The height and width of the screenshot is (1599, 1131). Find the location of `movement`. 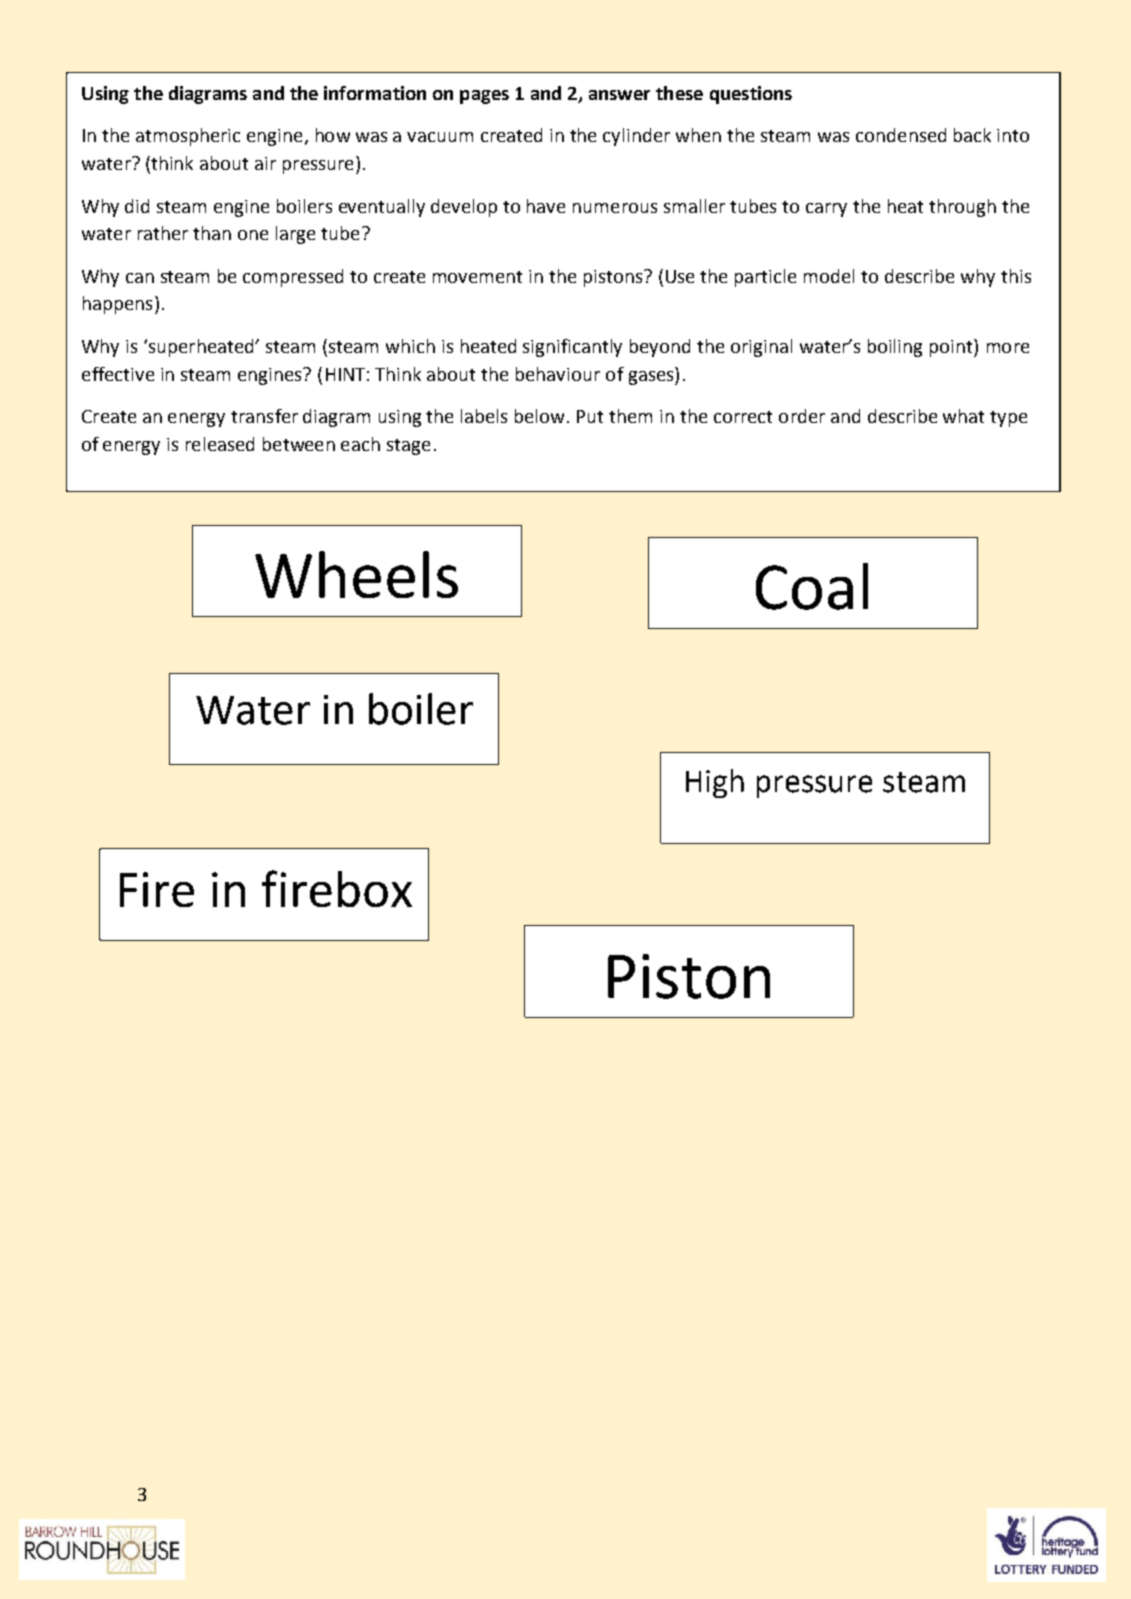

movement is located at coordinates (477, 277).
